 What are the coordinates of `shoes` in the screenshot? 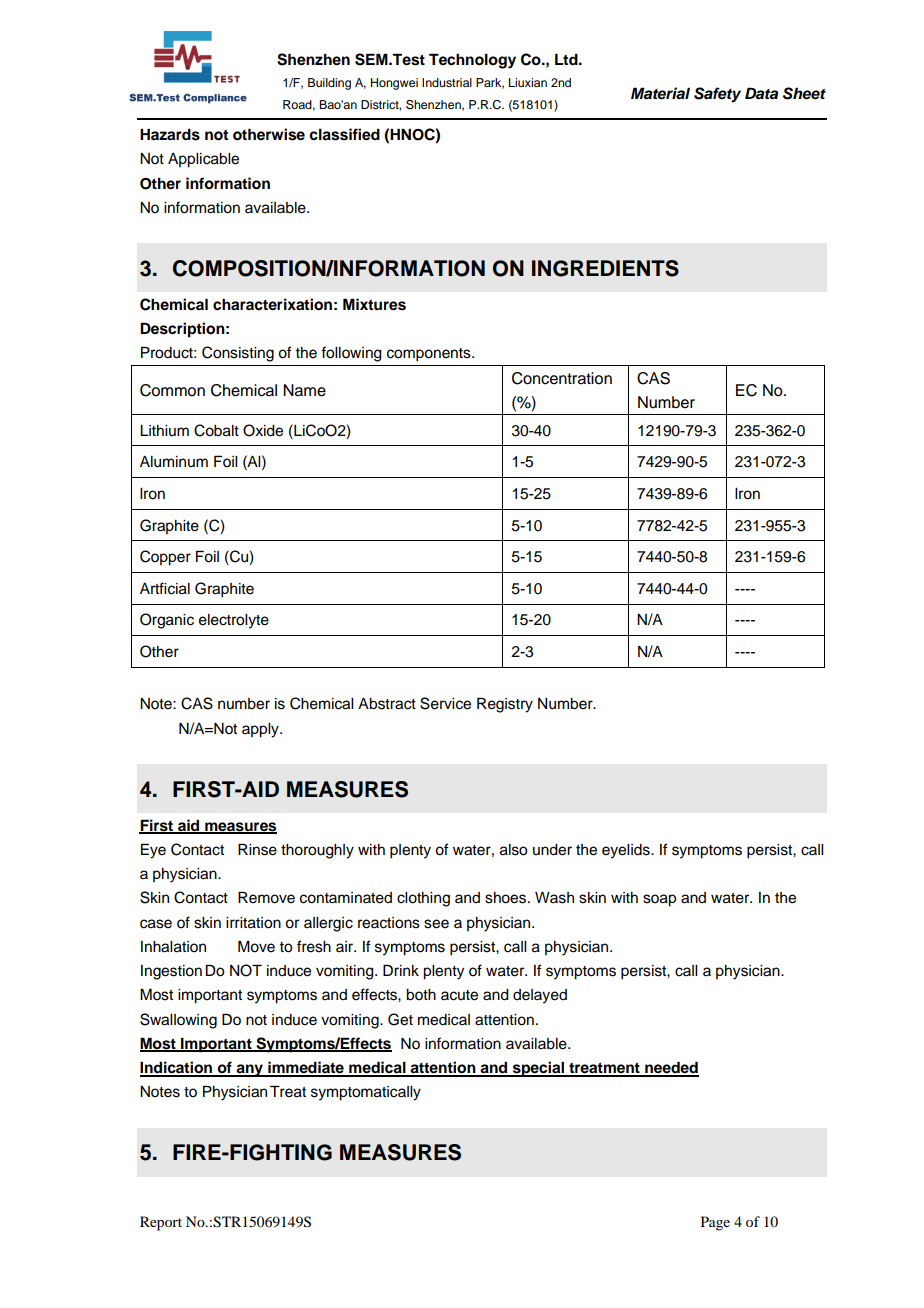 It's located at (507, 898).
